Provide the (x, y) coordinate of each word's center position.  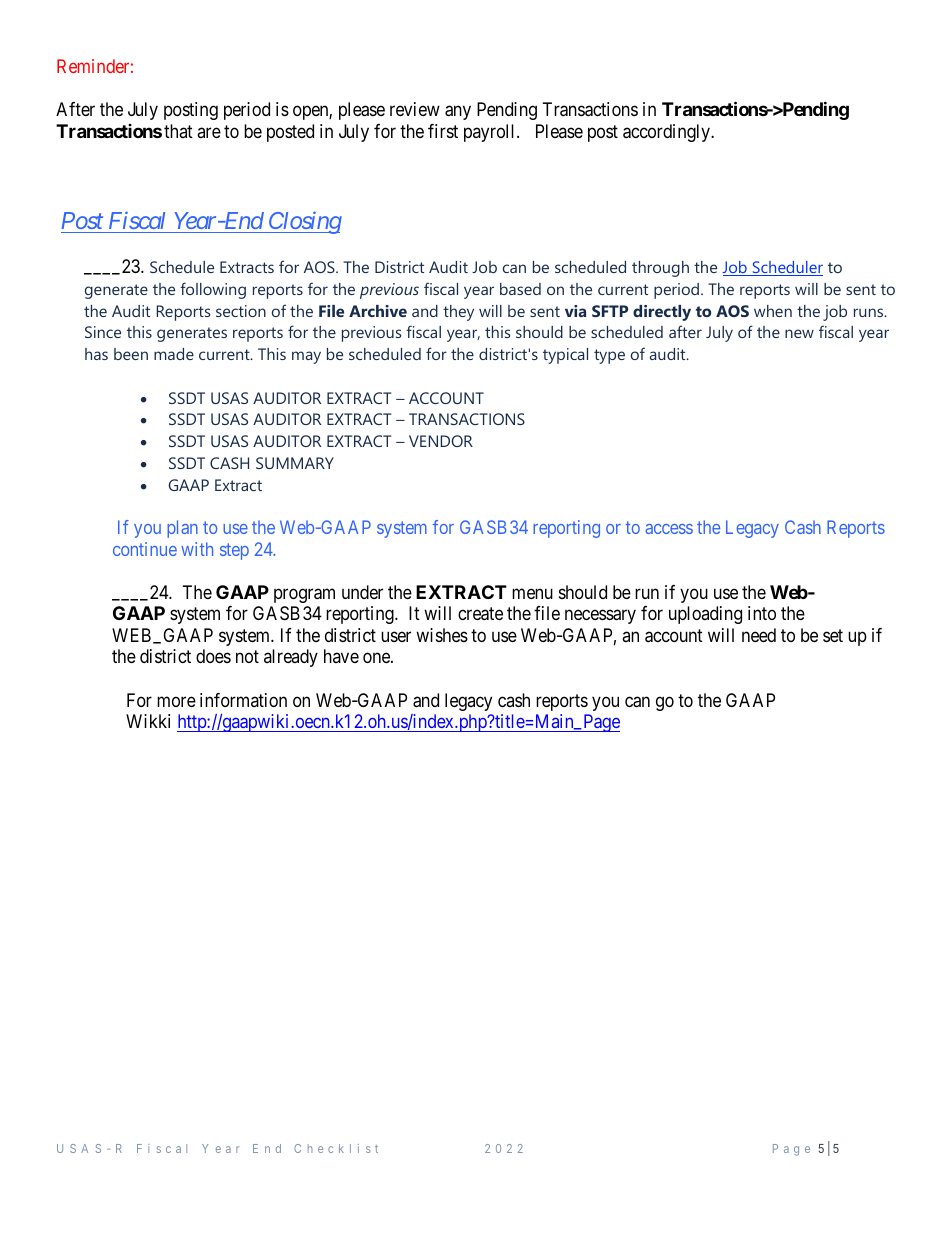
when (773, 311)
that (178, 131)
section (241, 311)
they (458, 313)
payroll (491, 133)
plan (182, 529)
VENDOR (441, 441)
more (176, 701)
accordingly (667, 133)
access (669, 529)
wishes (442, 635)
